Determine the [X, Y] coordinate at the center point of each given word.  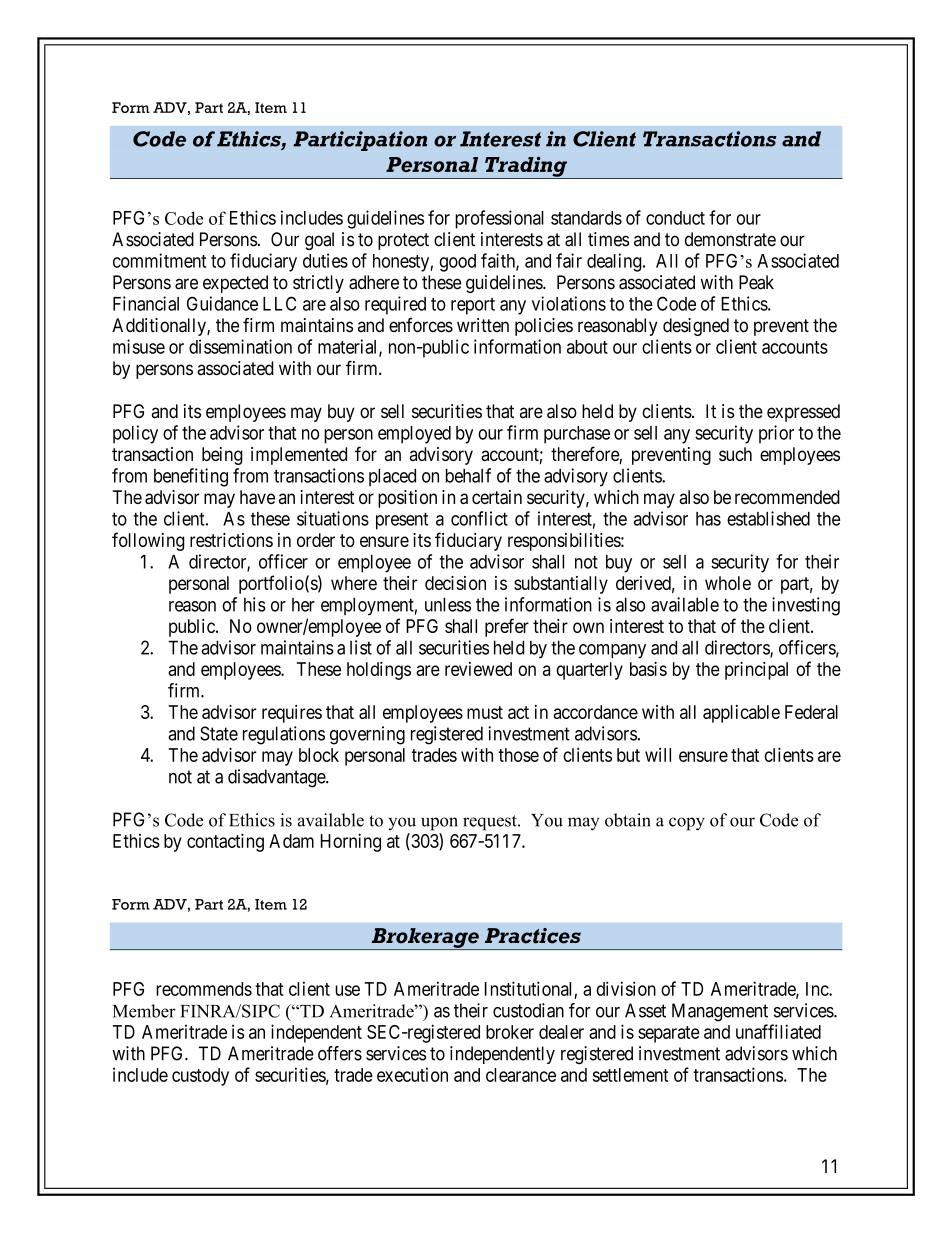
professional [499, 219]
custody [200, 1077]
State [219, 733]
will [658, 755]
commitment [159, 260]
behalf [468, 475]
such [735, 454]
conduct [675, 218]
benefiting [191, 477]
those [518, 755]
